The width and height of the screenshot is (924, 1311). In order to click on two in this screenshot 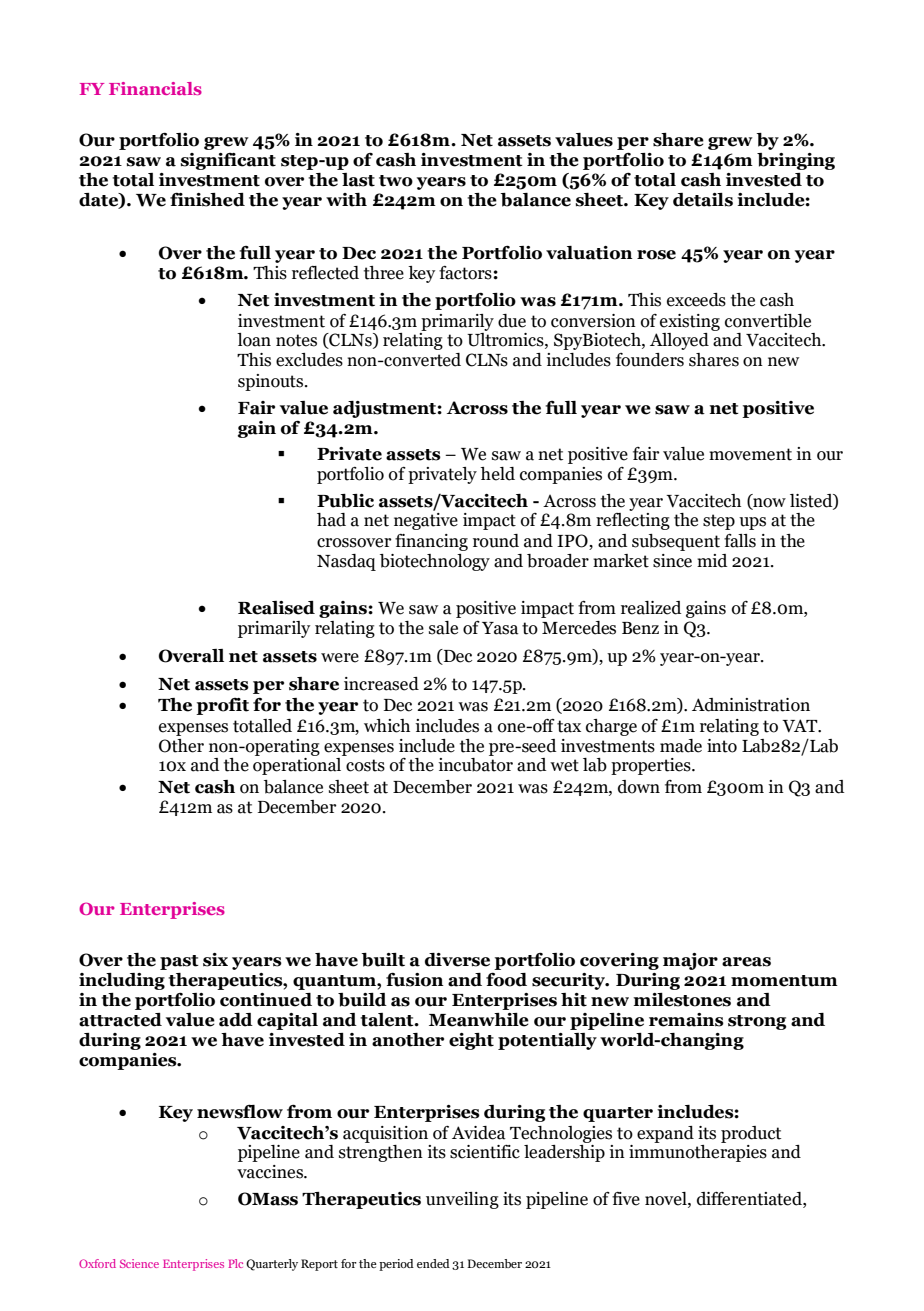, I will do `click(396, 181)`.
